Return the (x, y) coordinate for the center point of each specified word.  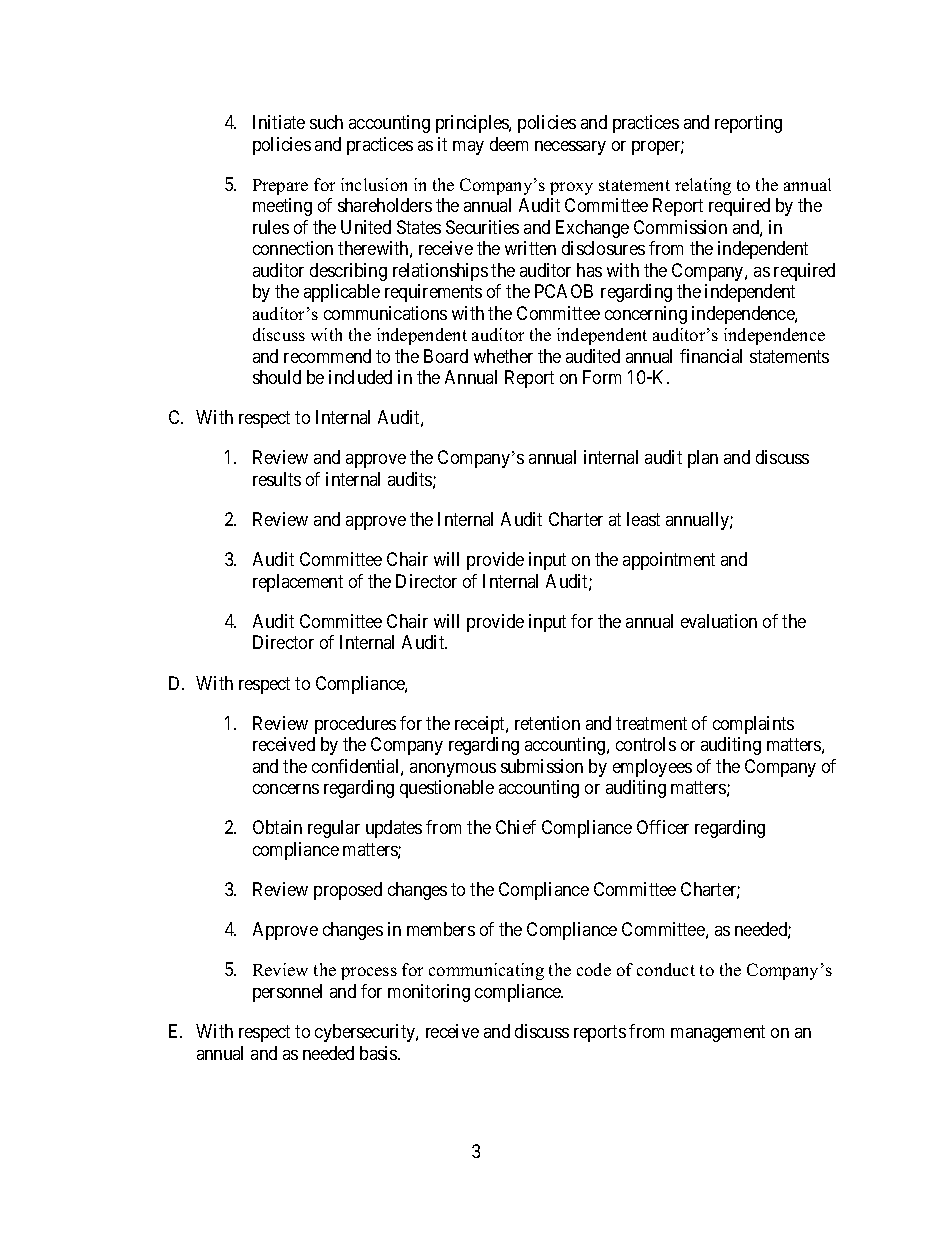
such (326, 122)
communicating (486, 971)
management (718, 1033)
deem (509, 144)
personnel (287, 993)
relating (703, 186)
